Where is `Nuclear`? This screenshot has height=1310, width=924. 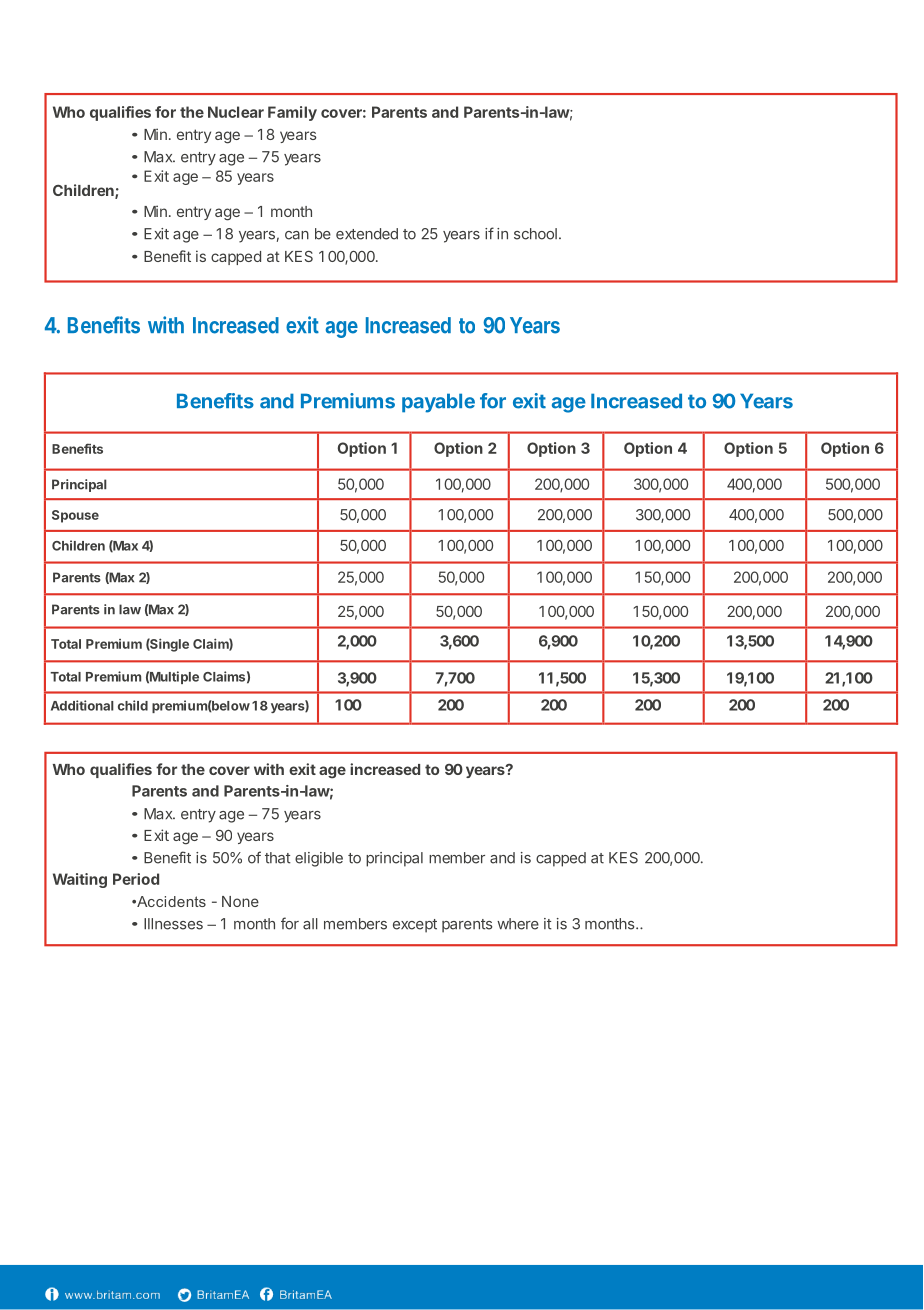 Nuclear is located at coordinates (236, 112).
